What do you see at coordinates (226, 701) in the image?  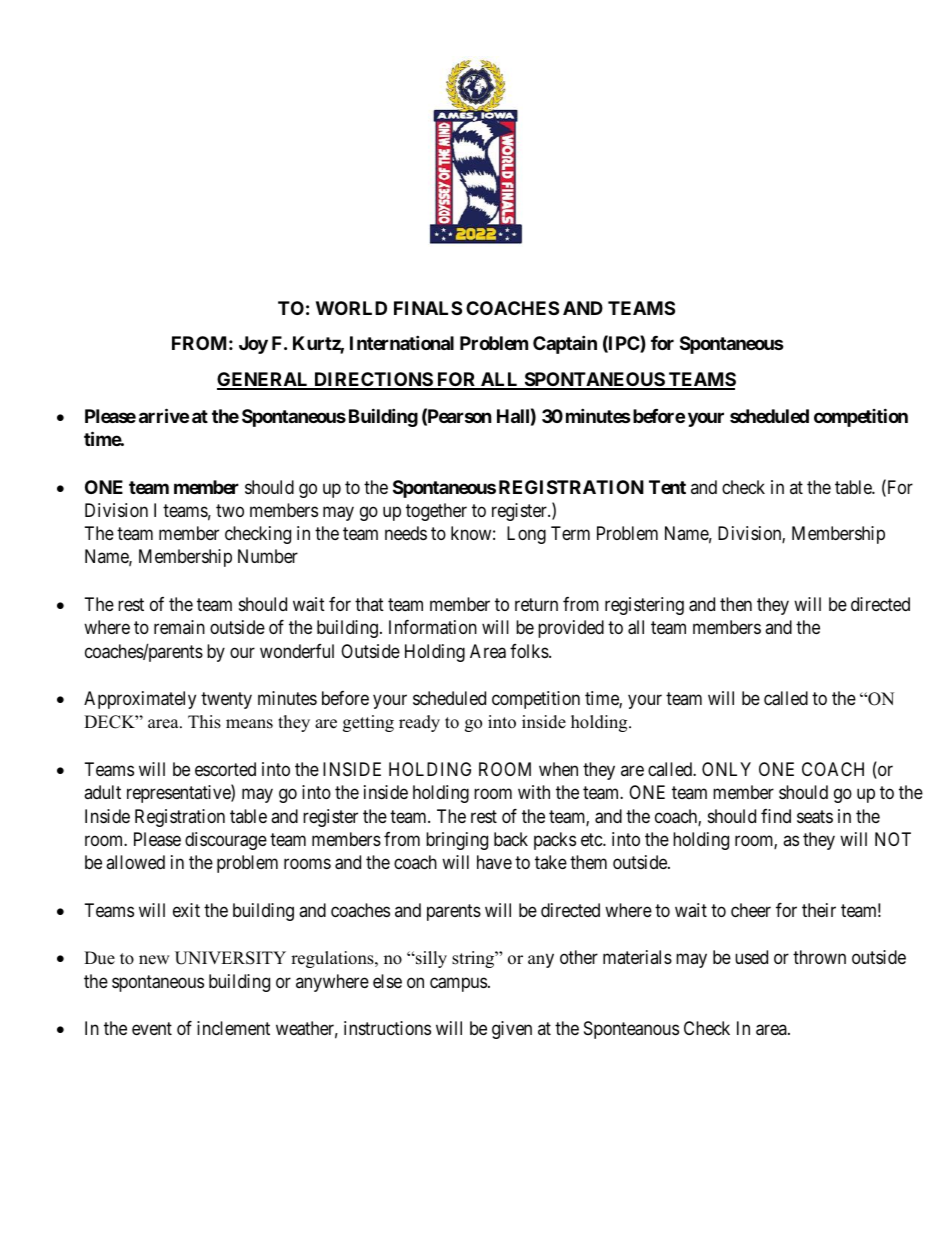 I see `twenty` at bounding box center [226, 701].
